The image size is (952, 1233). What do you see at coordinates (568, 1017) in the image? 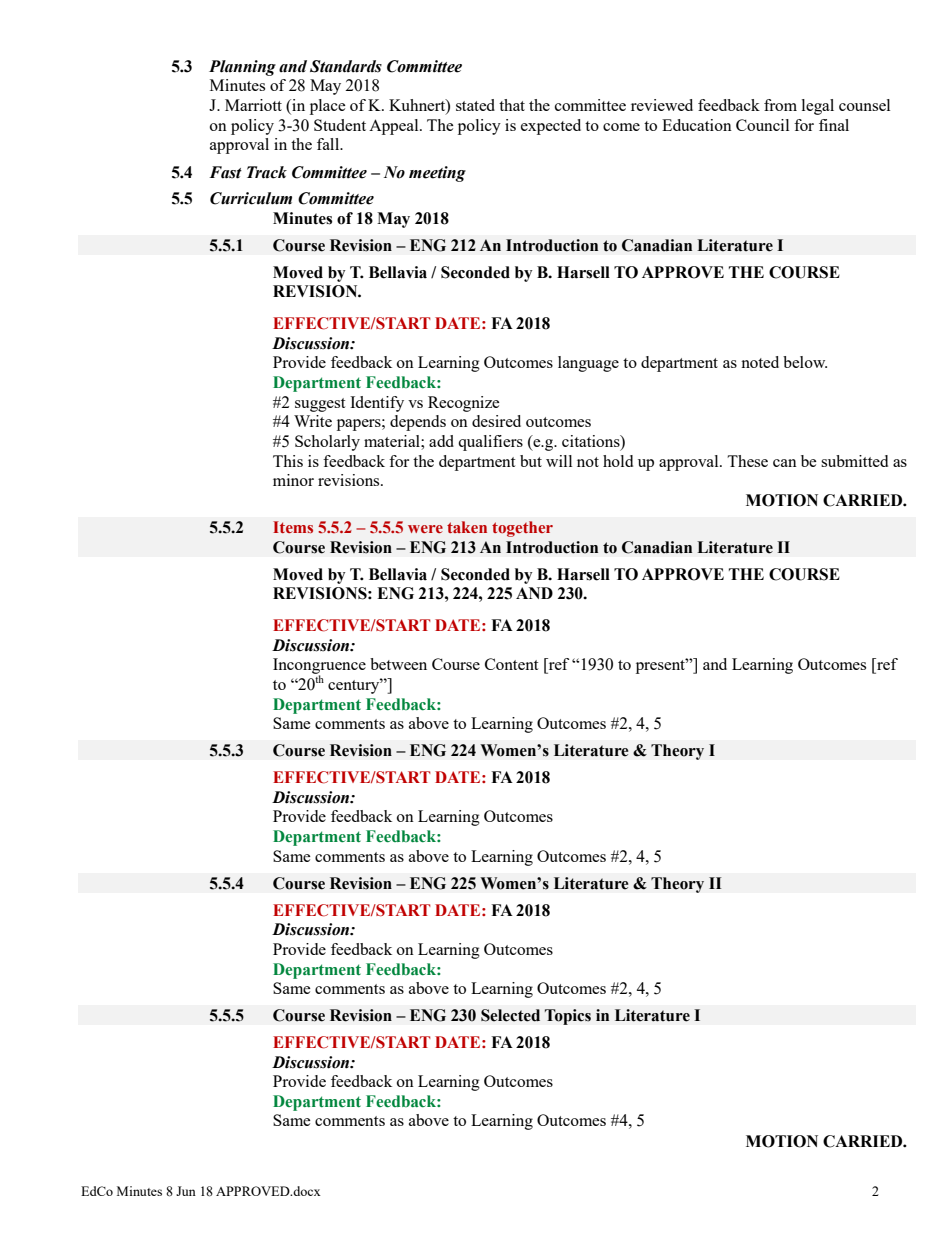
I see `Topics` at bounding box center [568, 1017].
